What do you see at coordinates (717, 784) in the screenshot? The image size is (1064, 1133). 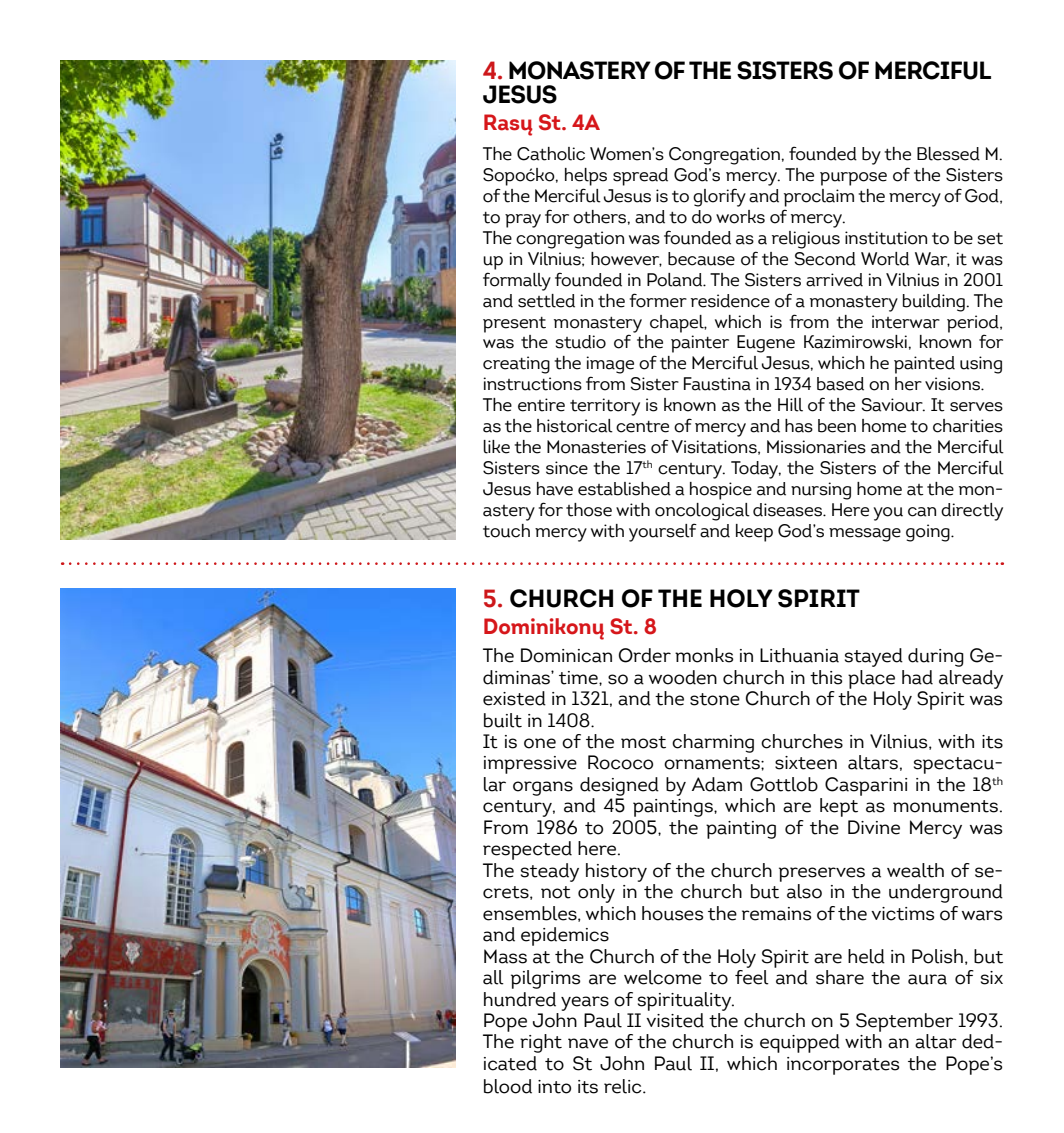 I see `Adam` at bounding box center [717, 784].
